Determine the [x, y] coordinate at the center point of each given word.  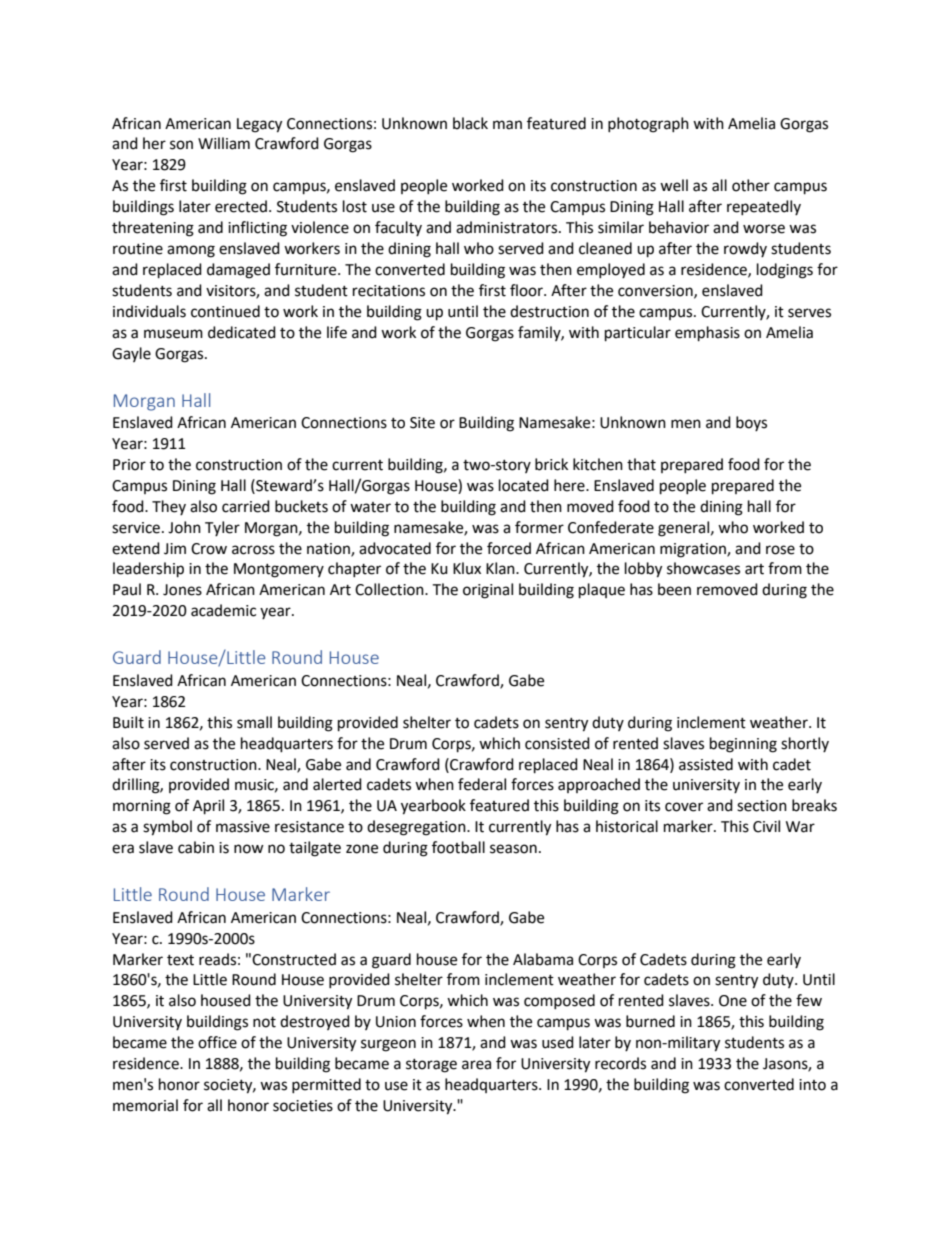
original [488, 591]
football [458, 847]
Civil [766, 826]
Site [422, 423]
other [751, 185]
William [224, 143]
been [674, 589]
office [217, 1042]
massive [243, 827]
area [476, 1065]
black [470, 123]
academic [223, 610]
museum [173, 334]
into [812, 1085]
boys [751, 423]
